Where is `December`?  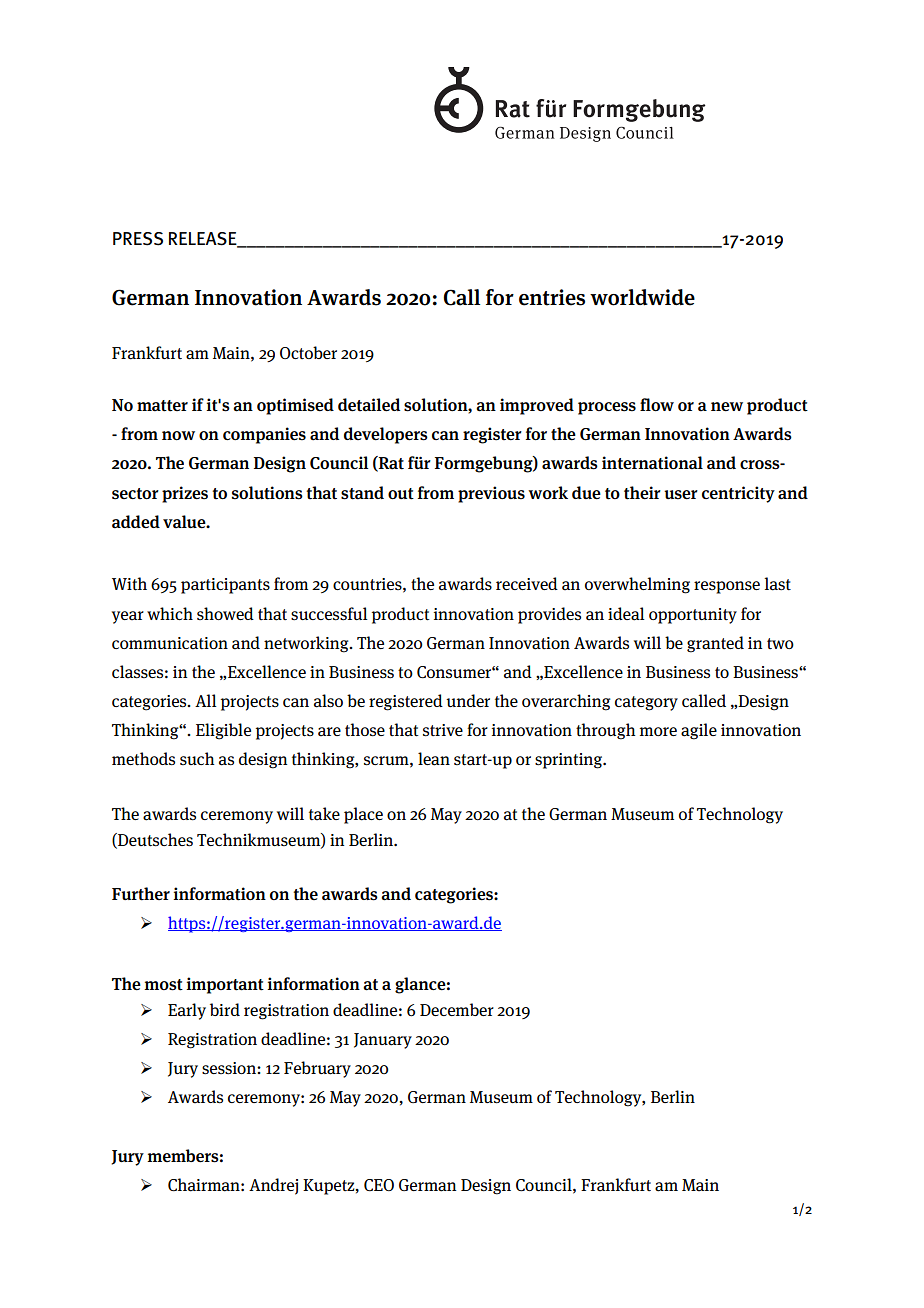
December is located at coordinates (457, 1009).
